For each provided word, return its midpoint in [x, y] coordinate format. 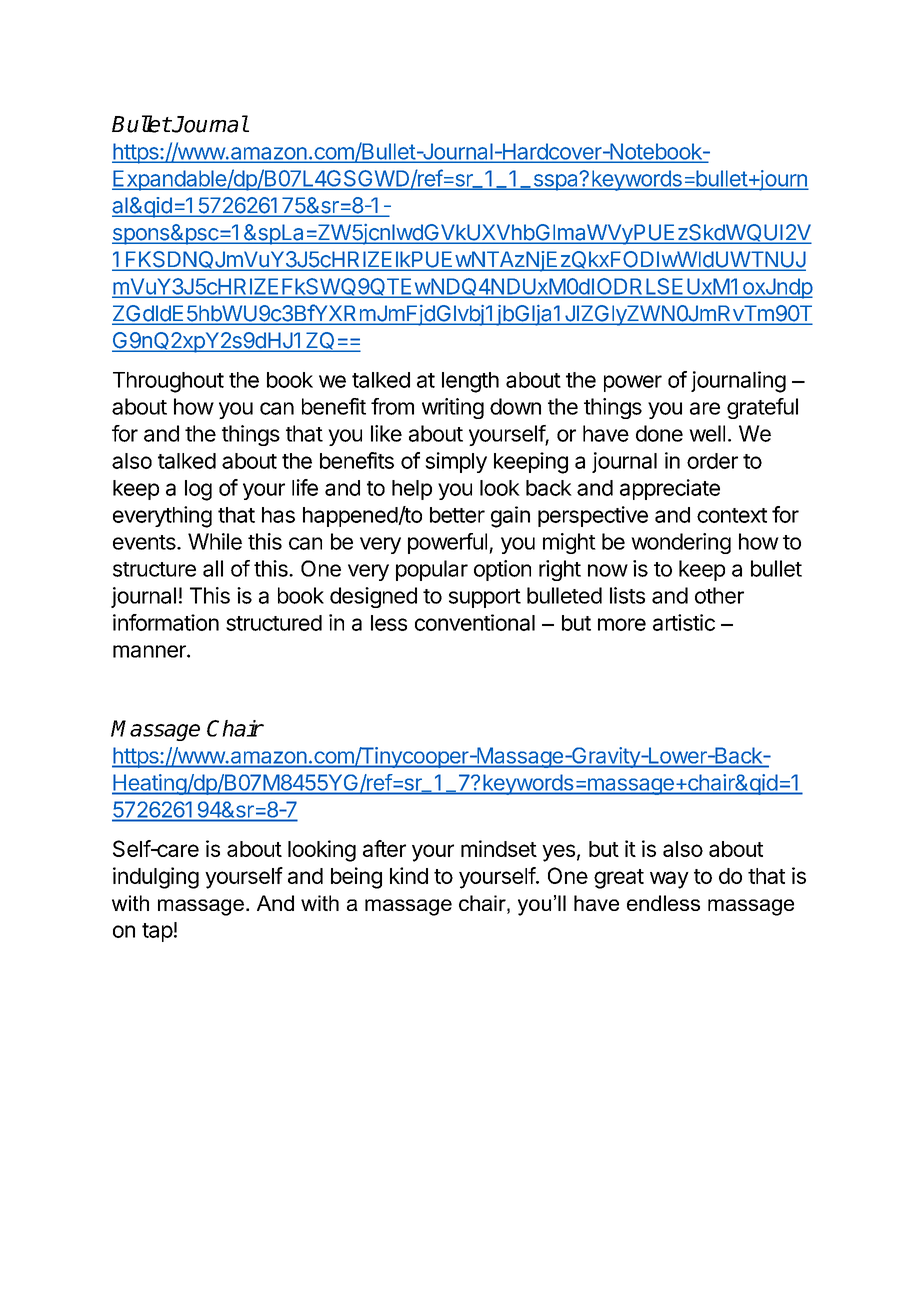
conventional [475, 622]
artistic [684, 622]
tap [157, 932]
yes [558, 853]
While [215, 541]
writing [453, 408]
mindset [499, 848]
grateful [762, 408]
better [457, 515]
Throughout [168, 382]
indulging [156, 878]
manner [150, 651]
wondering [681, 543]
